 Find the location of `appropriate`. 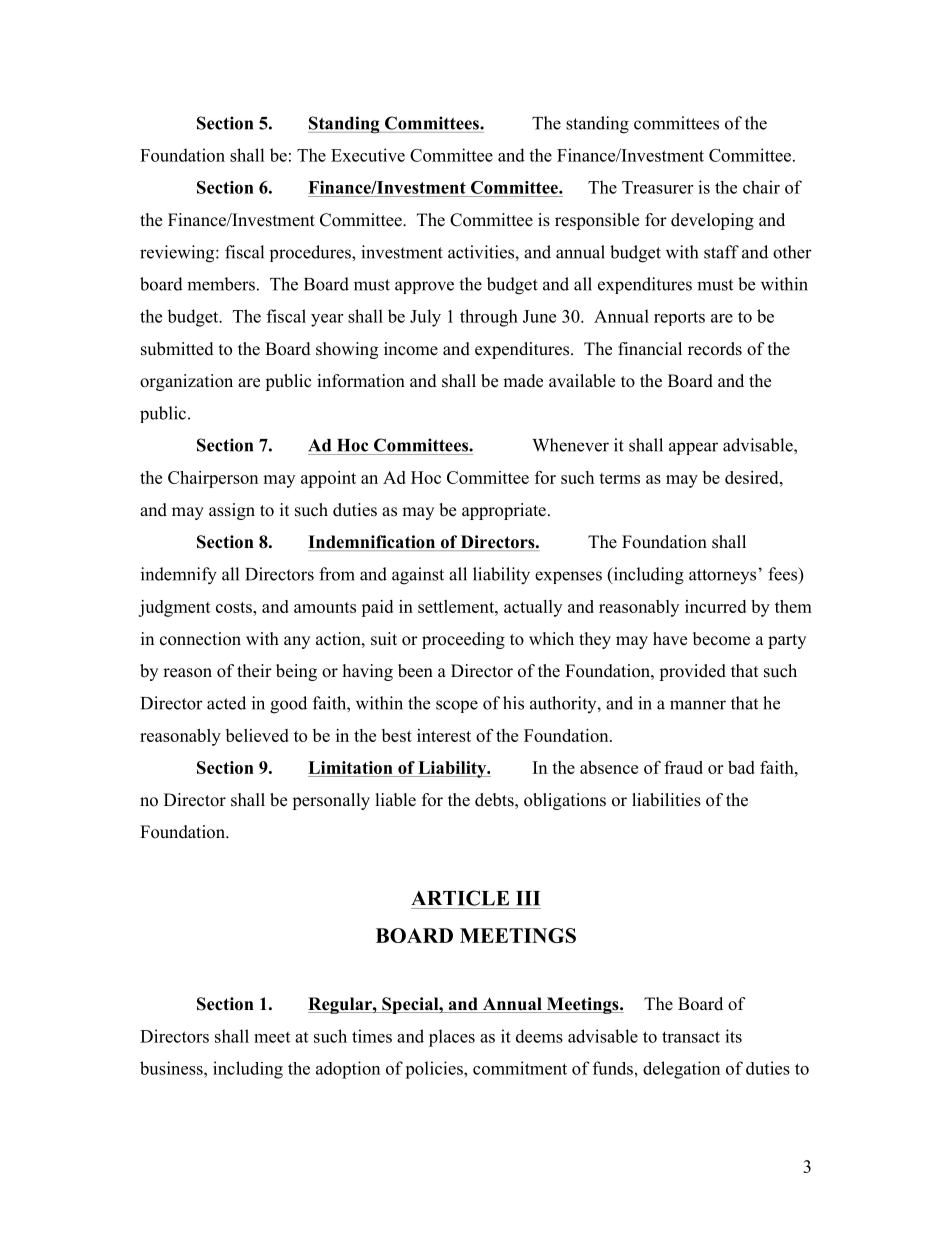

appropriate is located at coordinates (504, 511).
